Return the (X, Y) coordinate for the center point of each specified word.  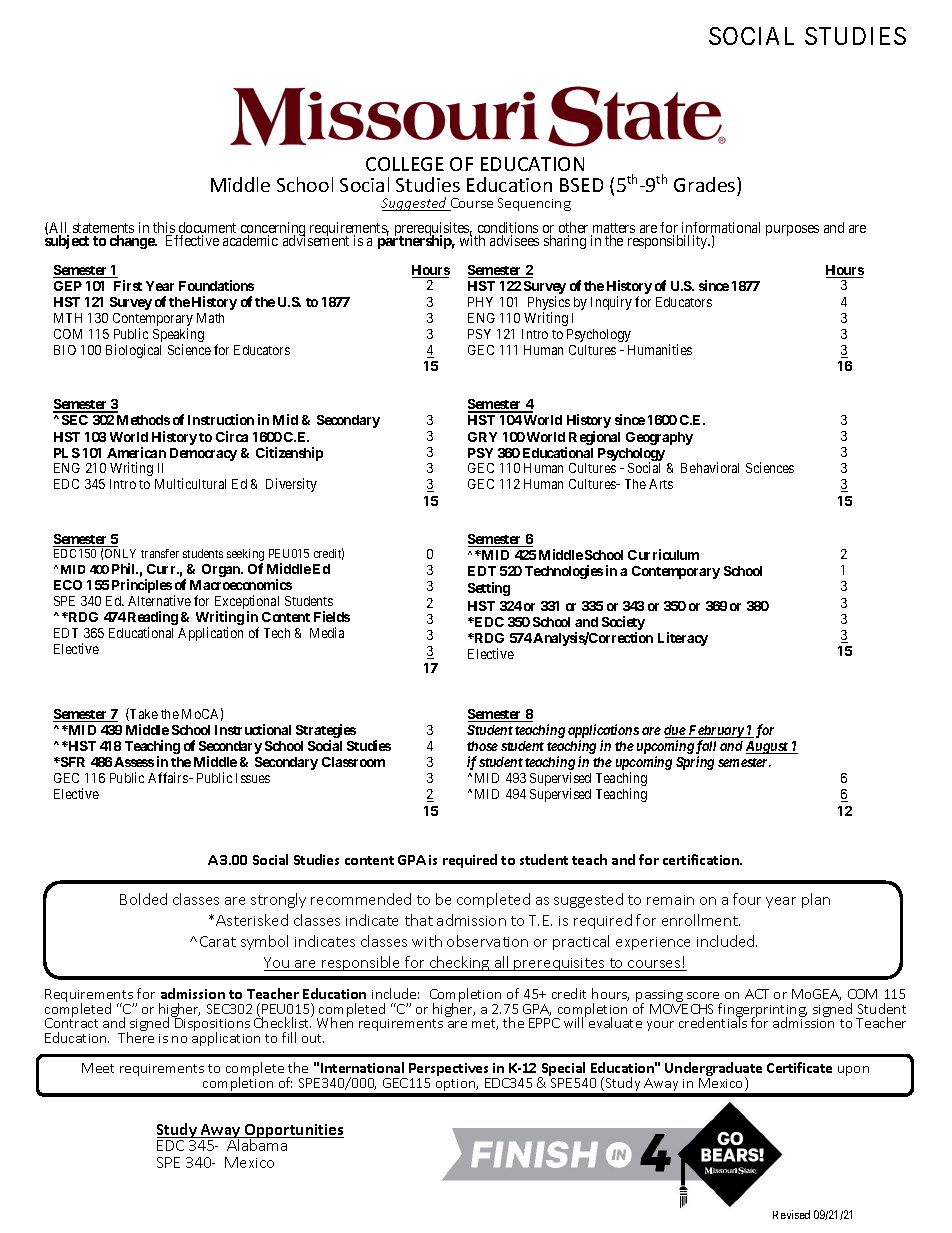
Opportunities (293, 1132)
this (165, 229)
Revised (791, 1214)
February (715, 733)
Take (143, 714)
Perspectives (450, 1071)
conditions (508, 229)
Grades (706, 184)
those (482, 746)
